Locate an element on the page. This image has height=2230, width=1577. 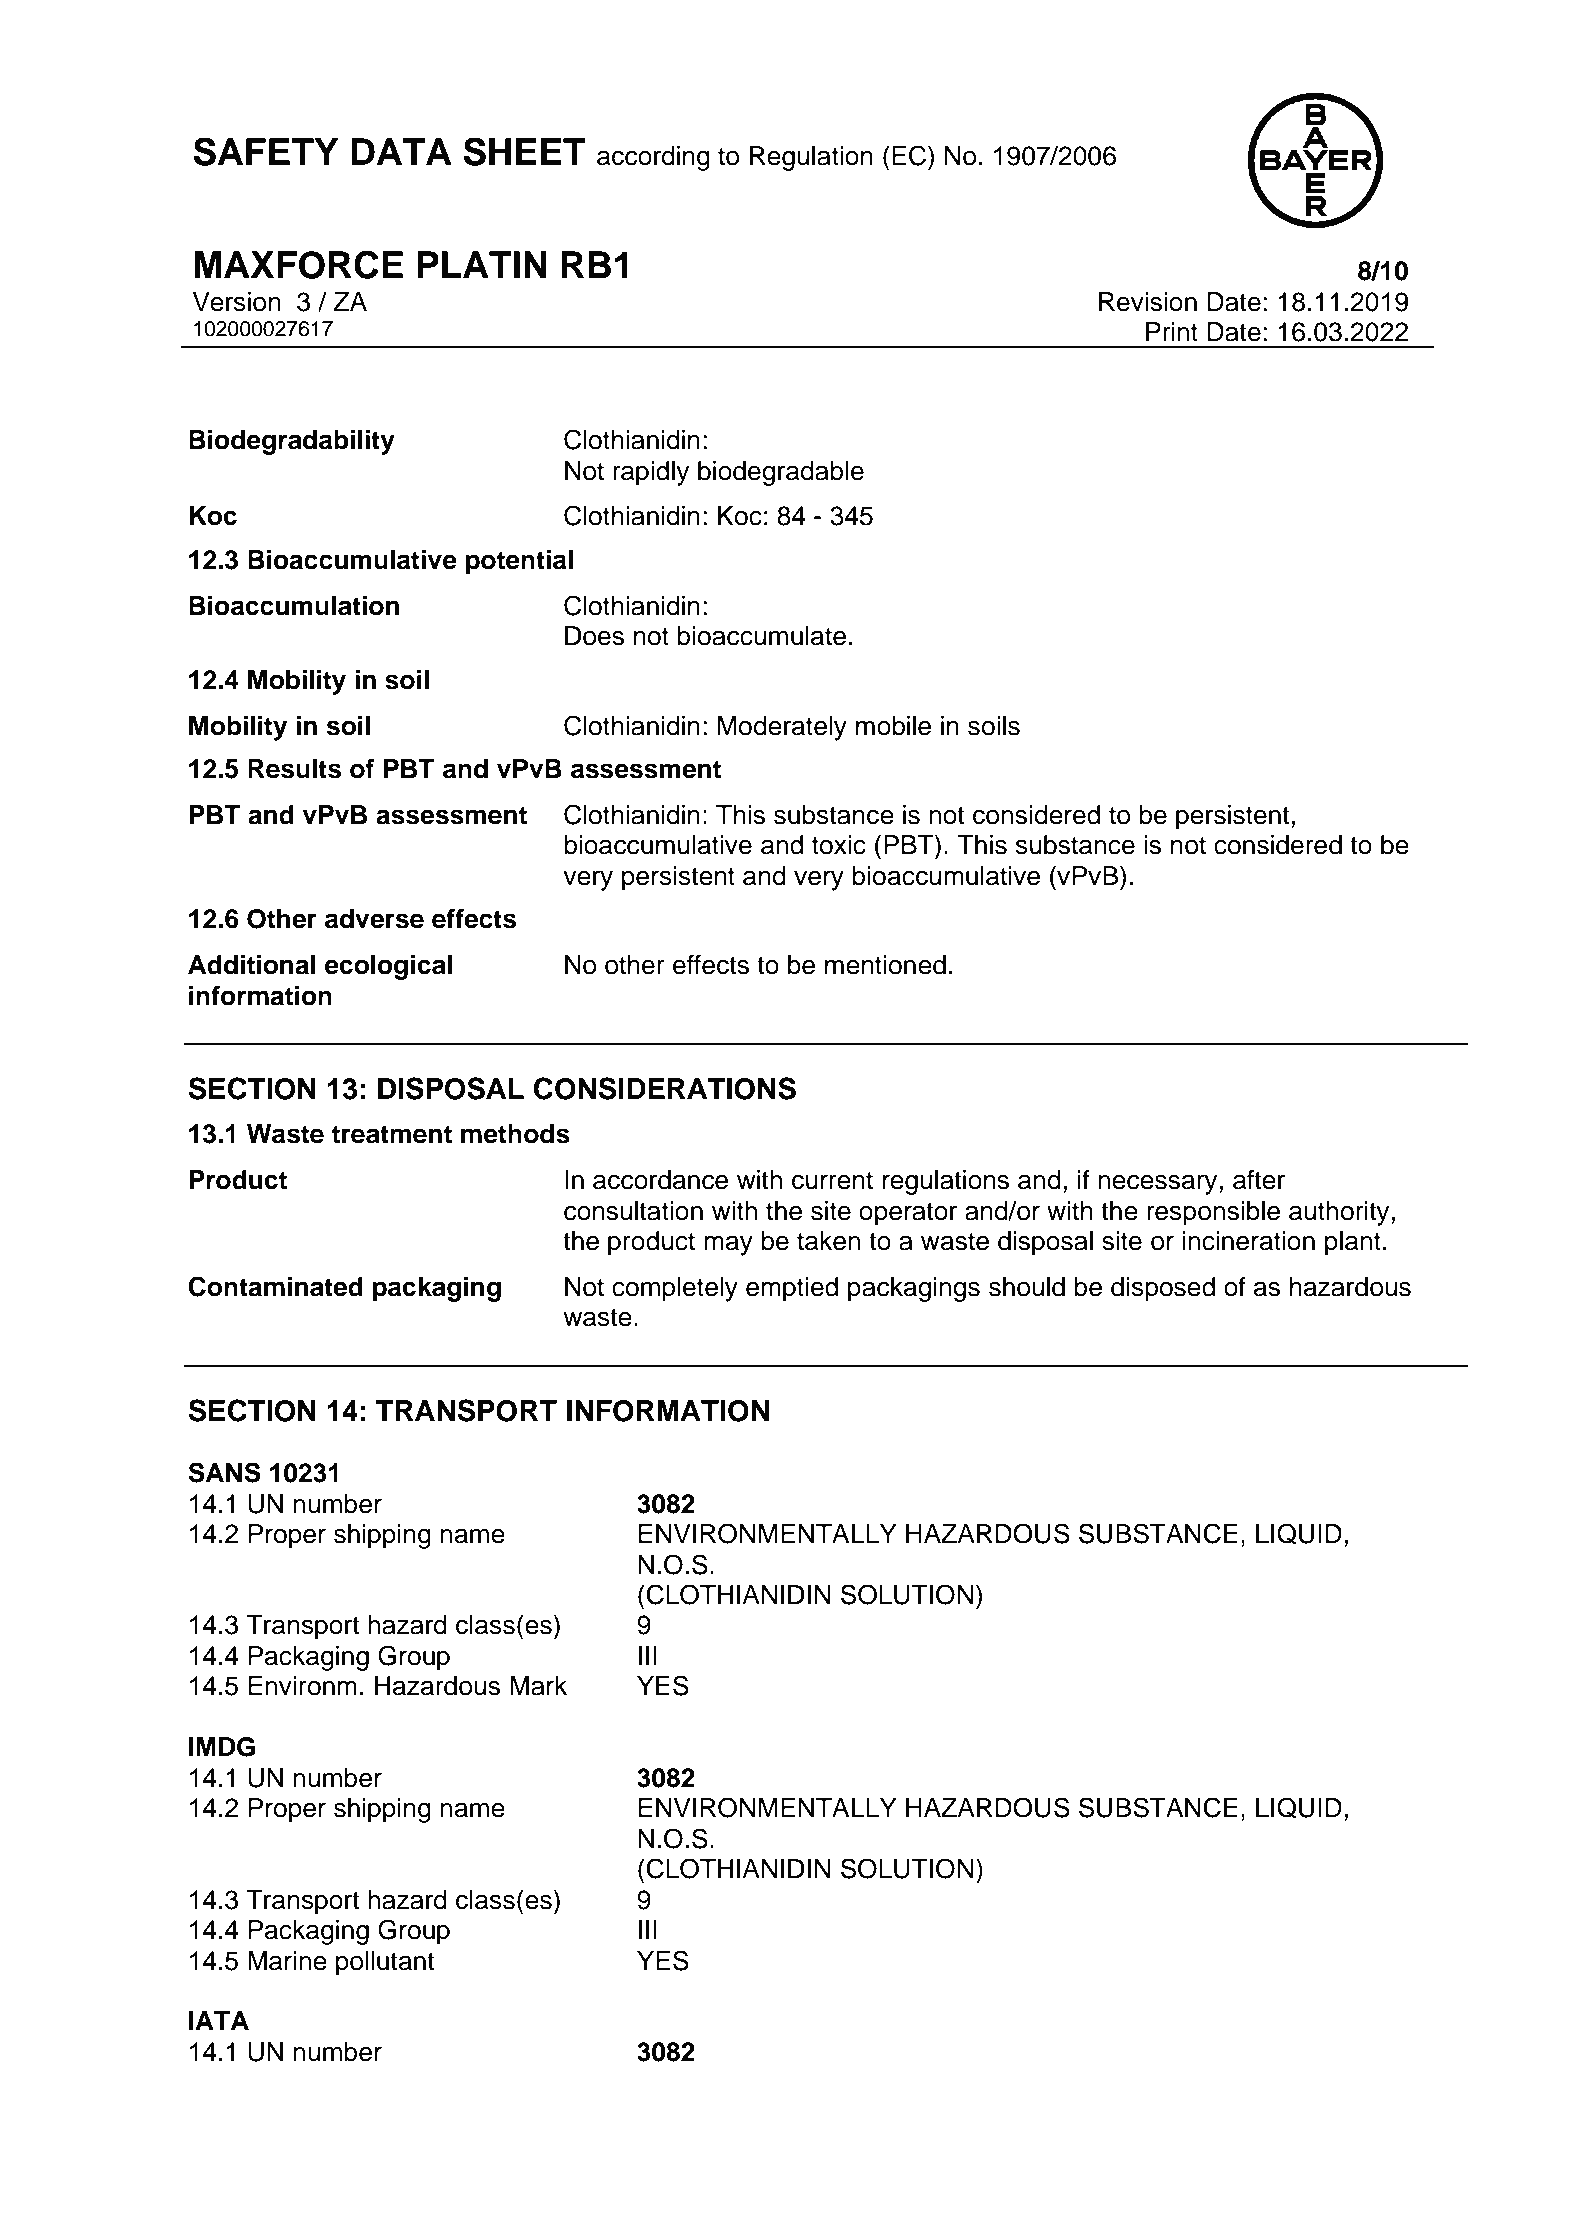
Revision is located at coordinates (1148, 302).
